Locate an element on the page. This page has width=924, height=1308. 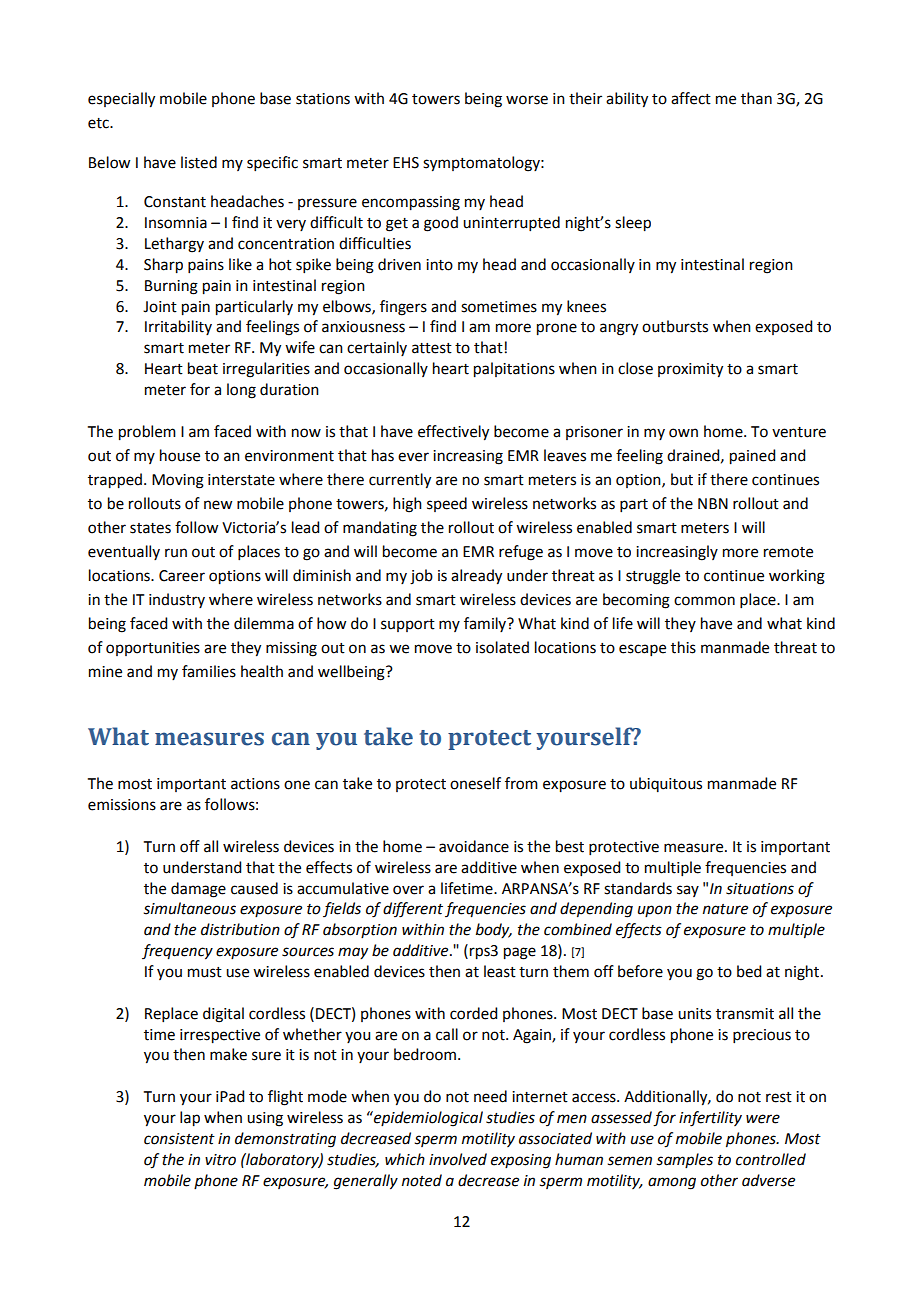
NBN is located at coordinates (713, 503).
